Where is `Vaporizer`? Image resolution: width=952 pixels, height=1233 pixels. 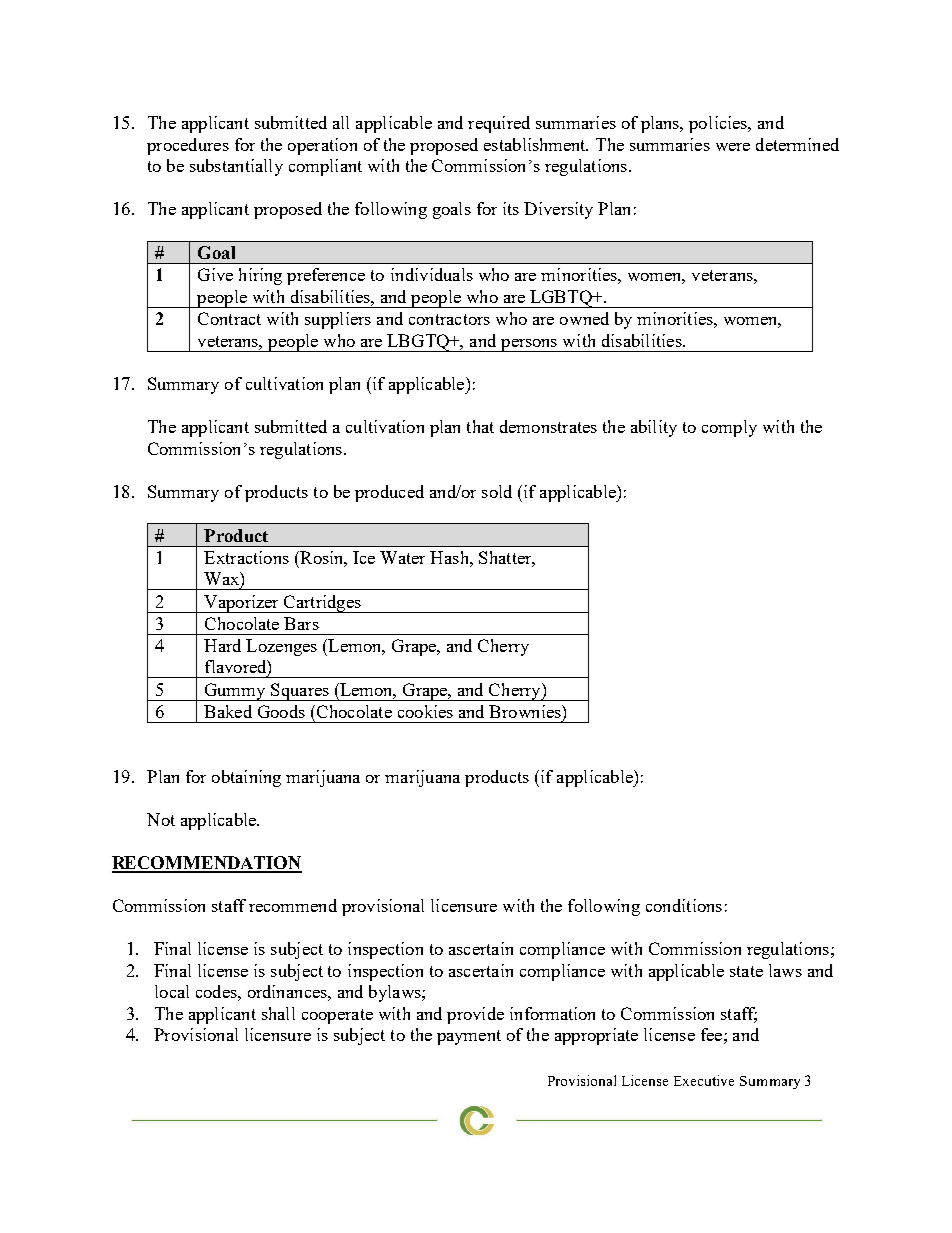
Vaporizer is located at coordinates (242, 604).
